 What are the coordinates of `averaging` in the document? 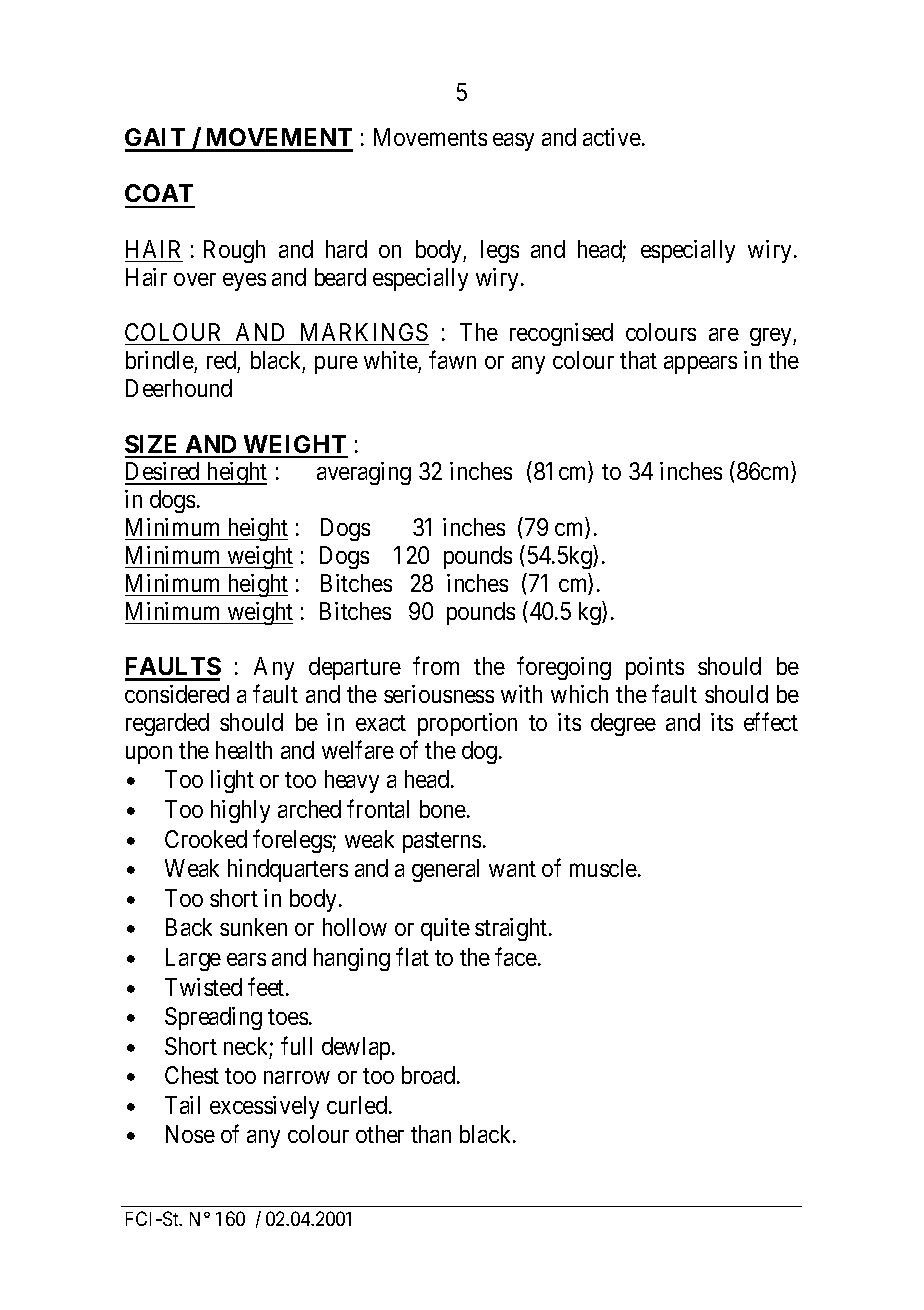 It's located at (364, 473).
